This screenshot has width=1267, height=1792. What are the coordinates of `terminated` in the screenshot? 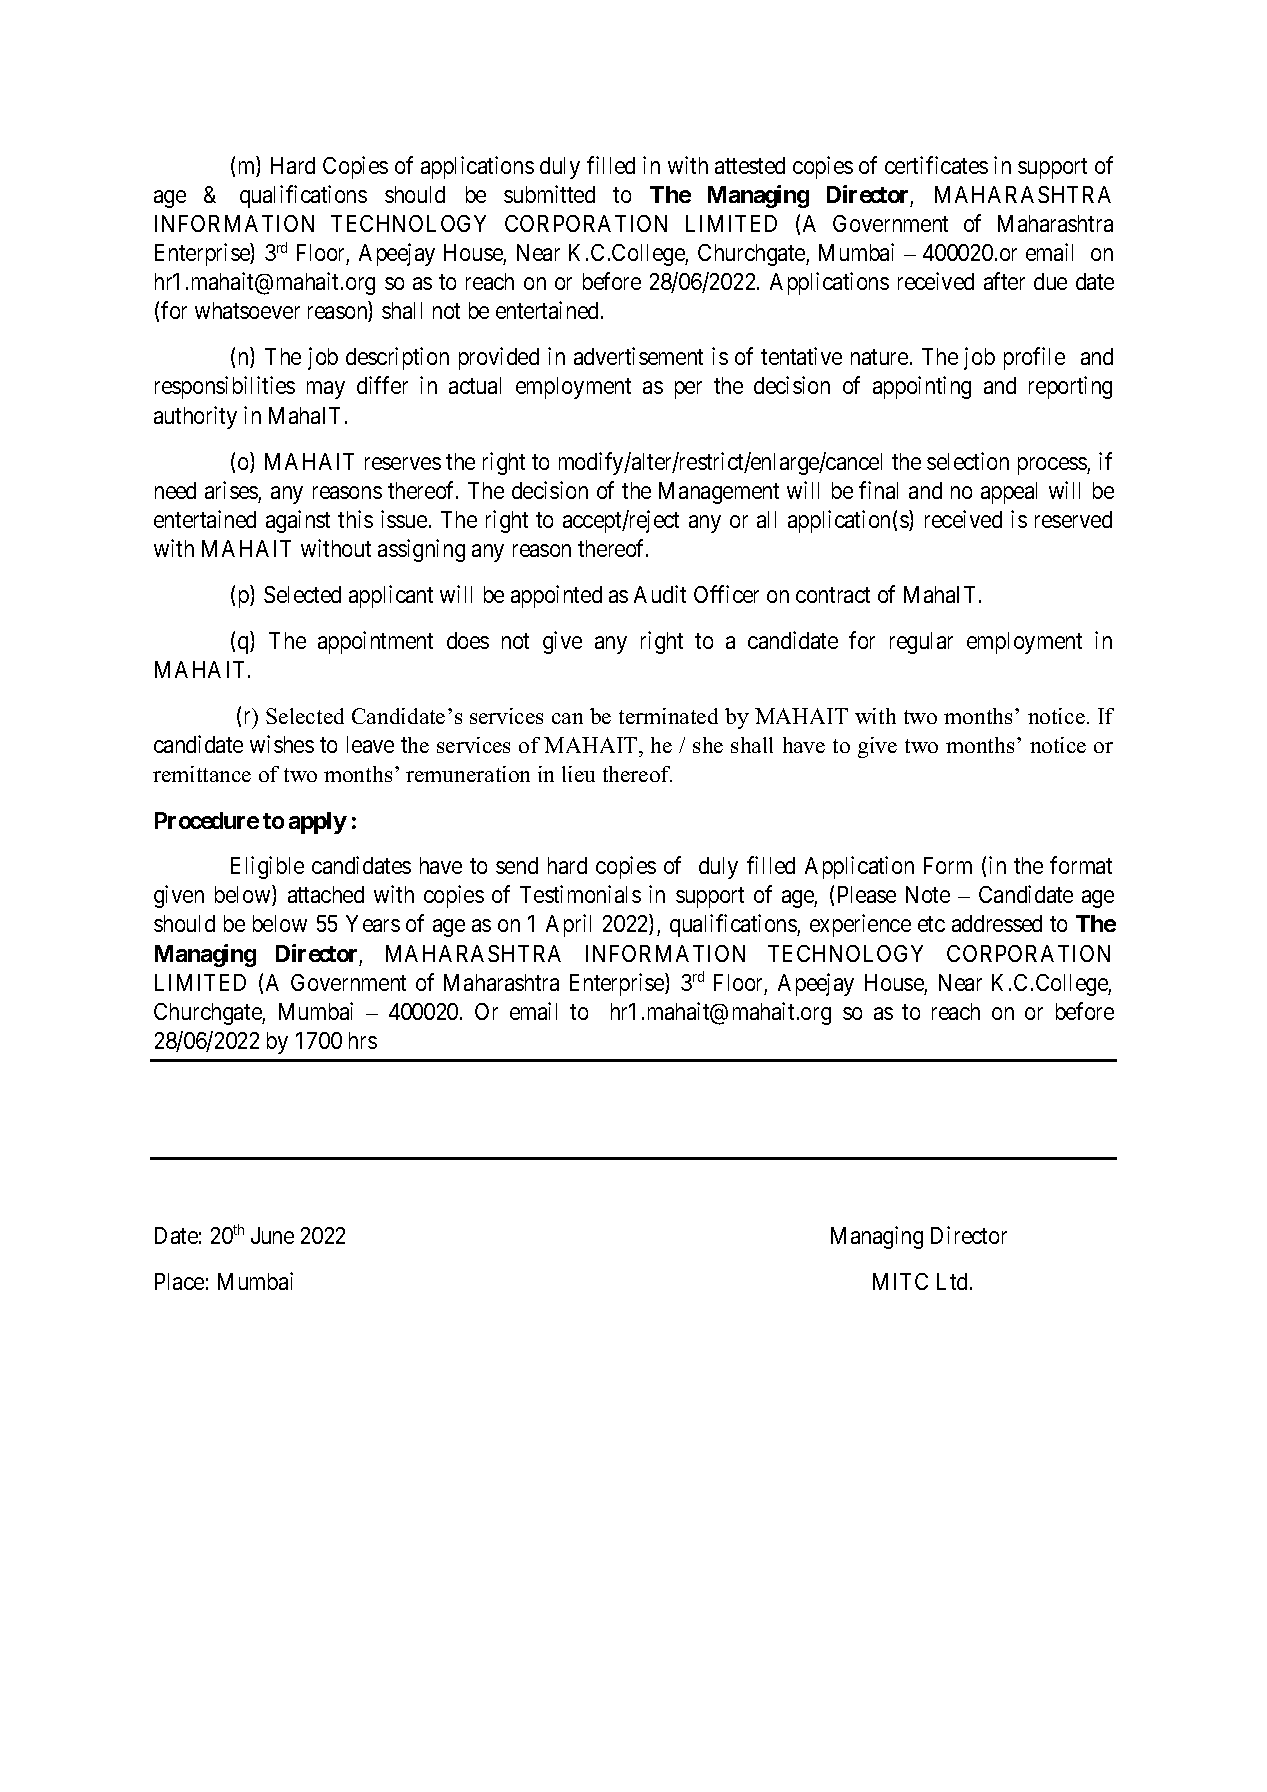 It's located at (668, 716).
